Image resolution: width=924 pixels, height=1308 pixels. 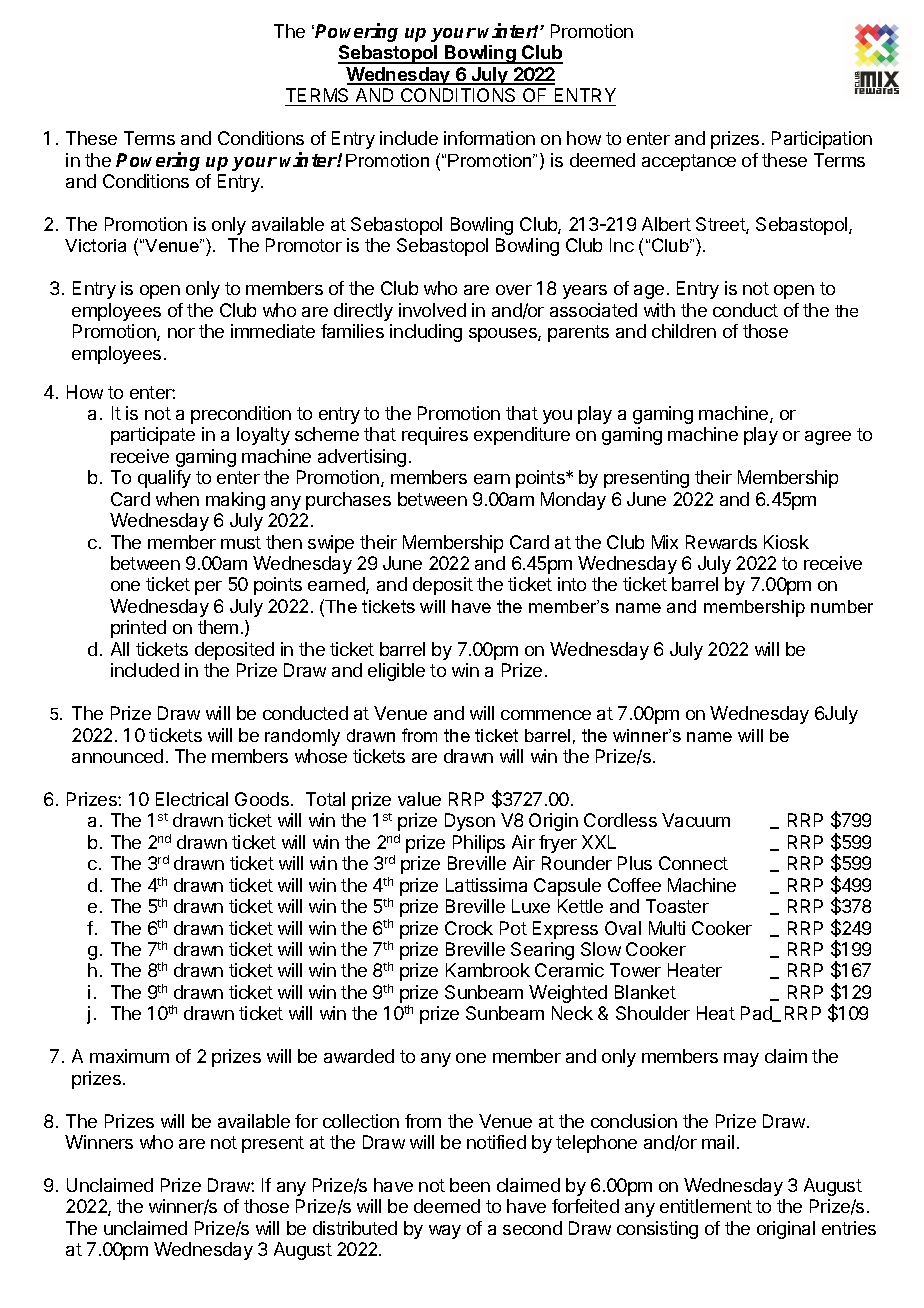 What do you see at coordinates (842, 606) in the screenshot?
I see `number` at bounding box center [842, 606].
